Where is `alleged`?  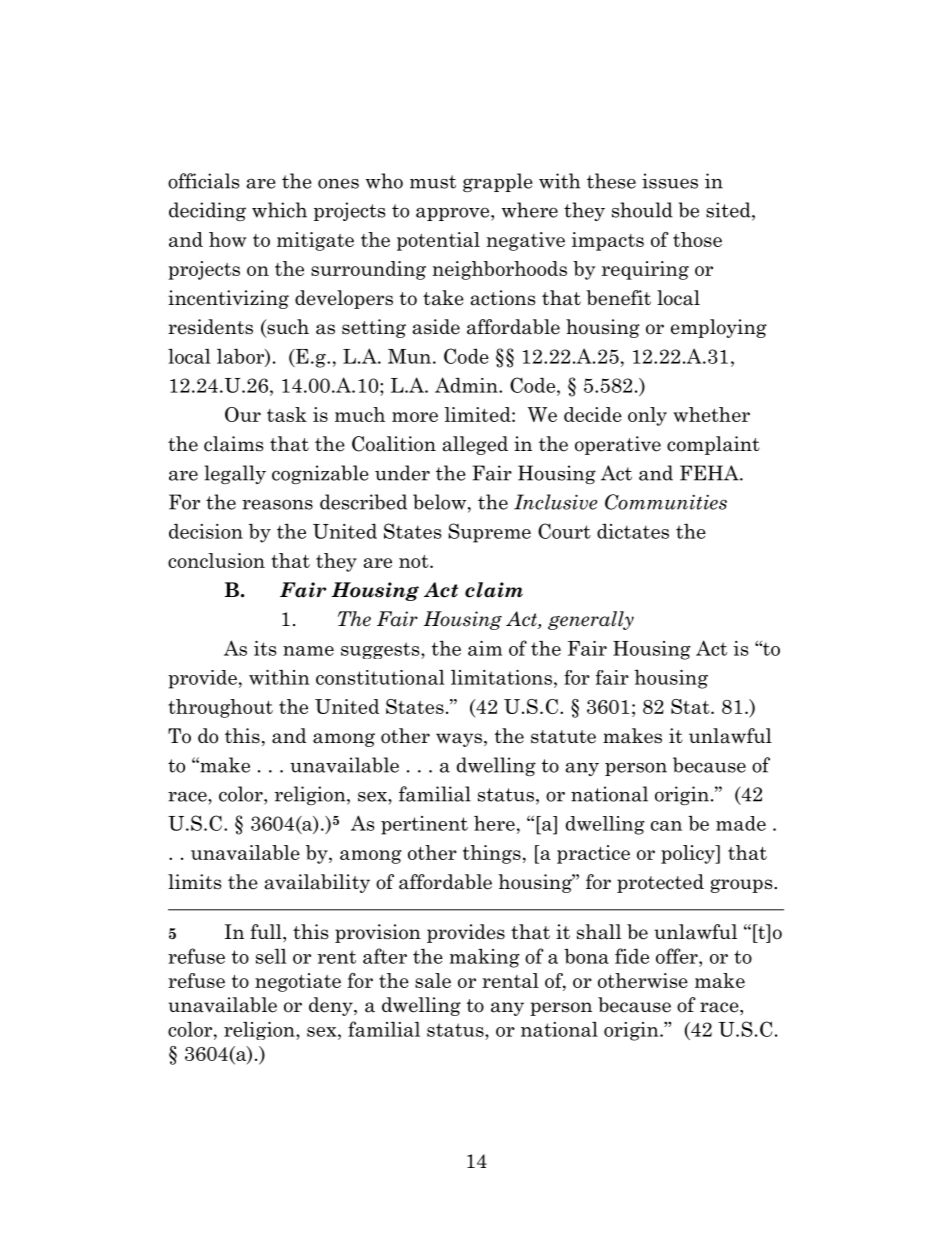 alleged is located at coordinates (475, 445).
